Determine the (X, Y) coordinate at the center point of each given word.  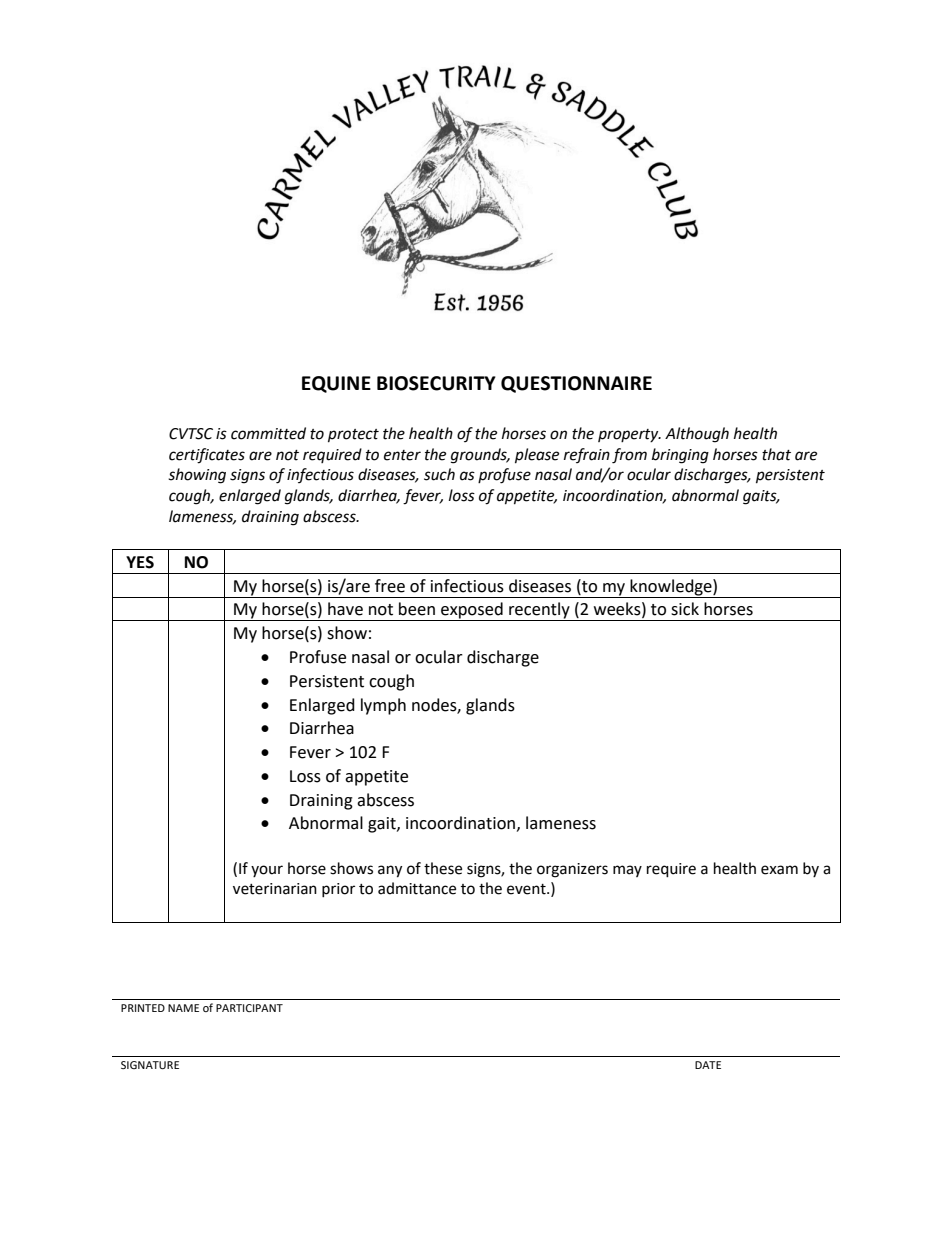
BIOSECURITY (436, 383)
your (267, 871)
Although (697, 435)
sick (685, 609)
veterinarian (275, 889)
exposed (472, 611)
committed (268, 433)
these (443, 868)
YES (140, 562)
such (439, 474)
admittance (417, 888)
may (627, 871)
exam (779, 870)
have (345, 609)
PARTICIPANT (249, 1008)
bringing (680, 456)
